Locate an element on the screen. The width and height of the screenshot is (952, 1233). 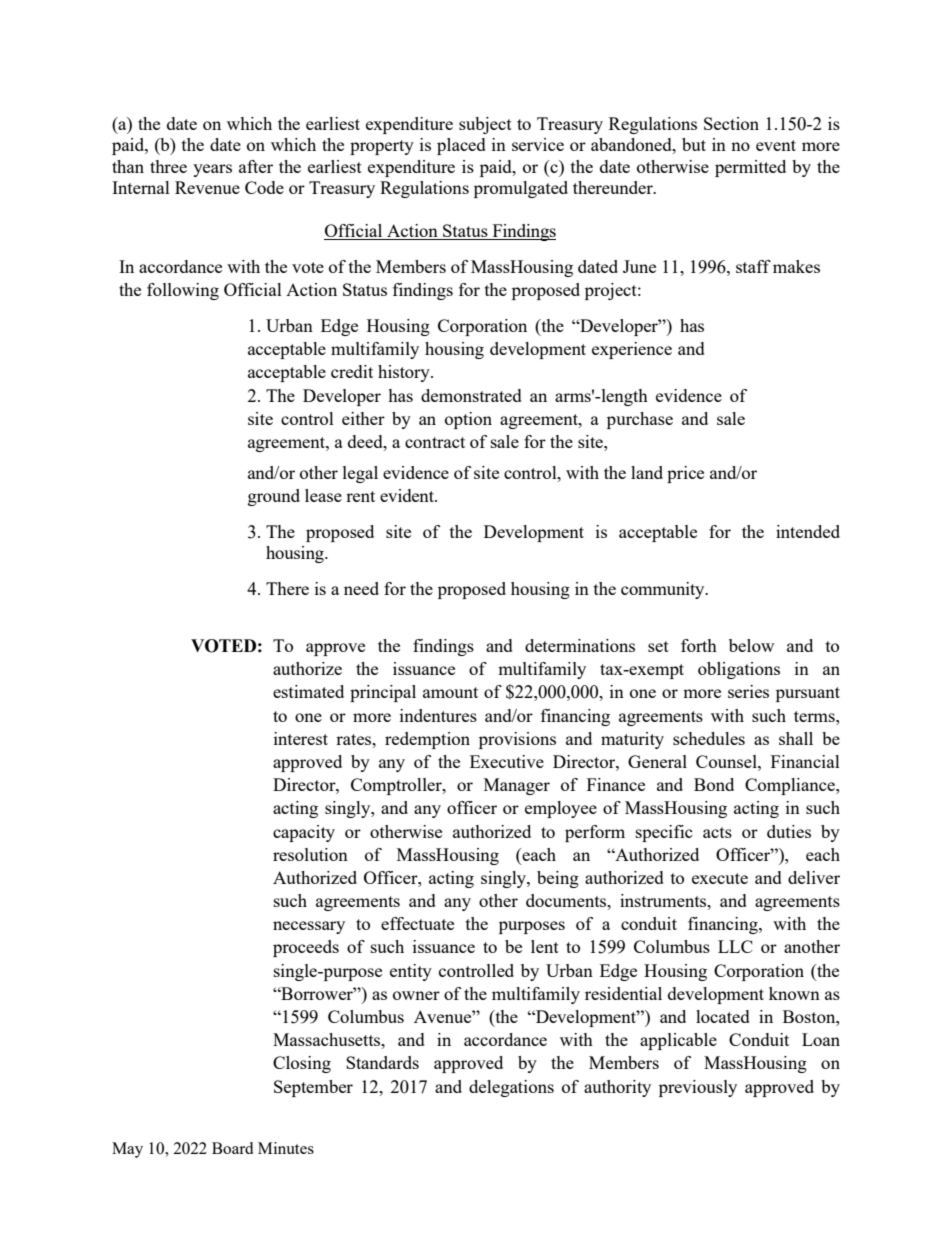
estimated is located at coordinates (308, 691).
